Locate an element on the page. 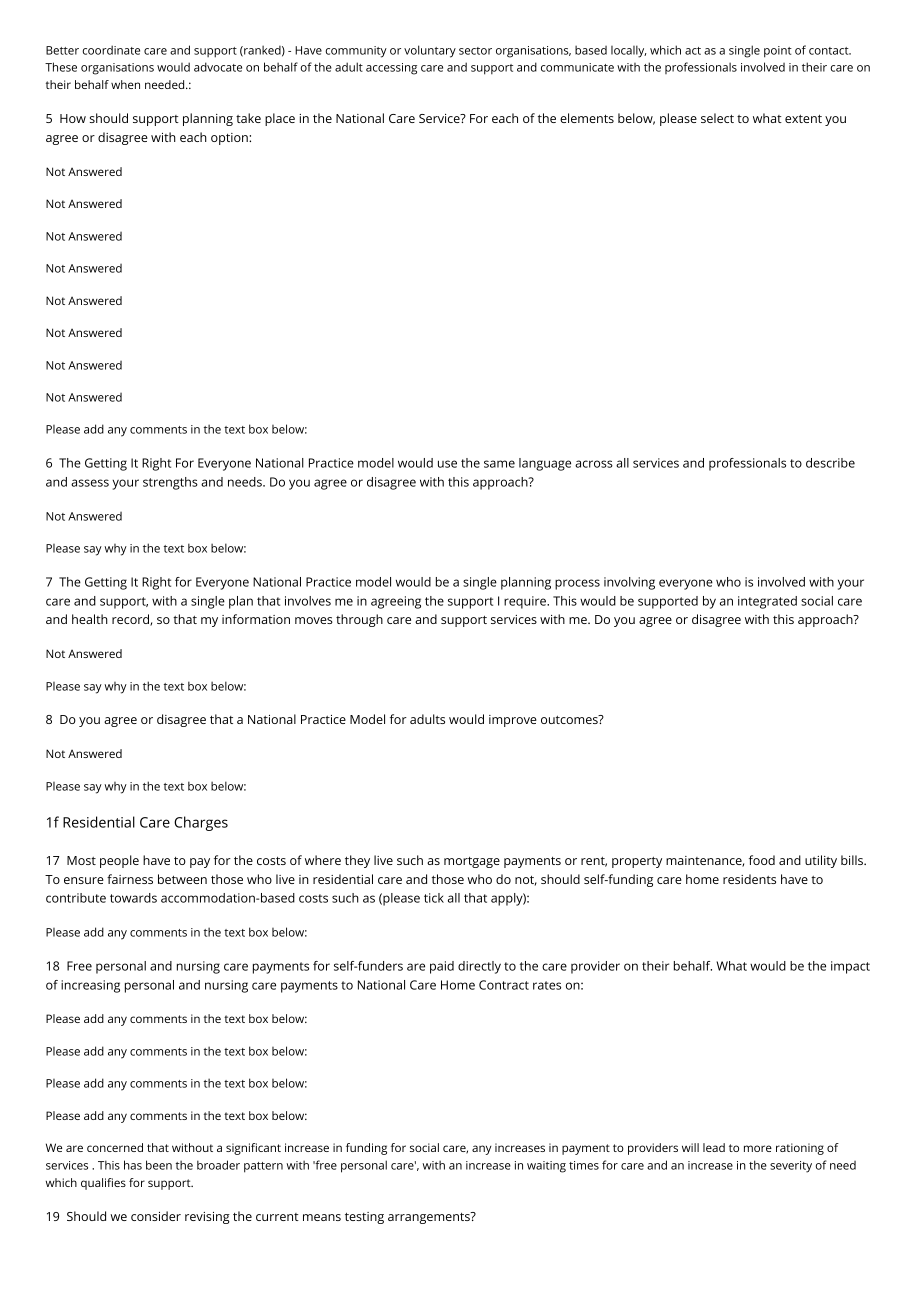 The image size is (924, 1308). sector is located at coordinates (475, 51).
